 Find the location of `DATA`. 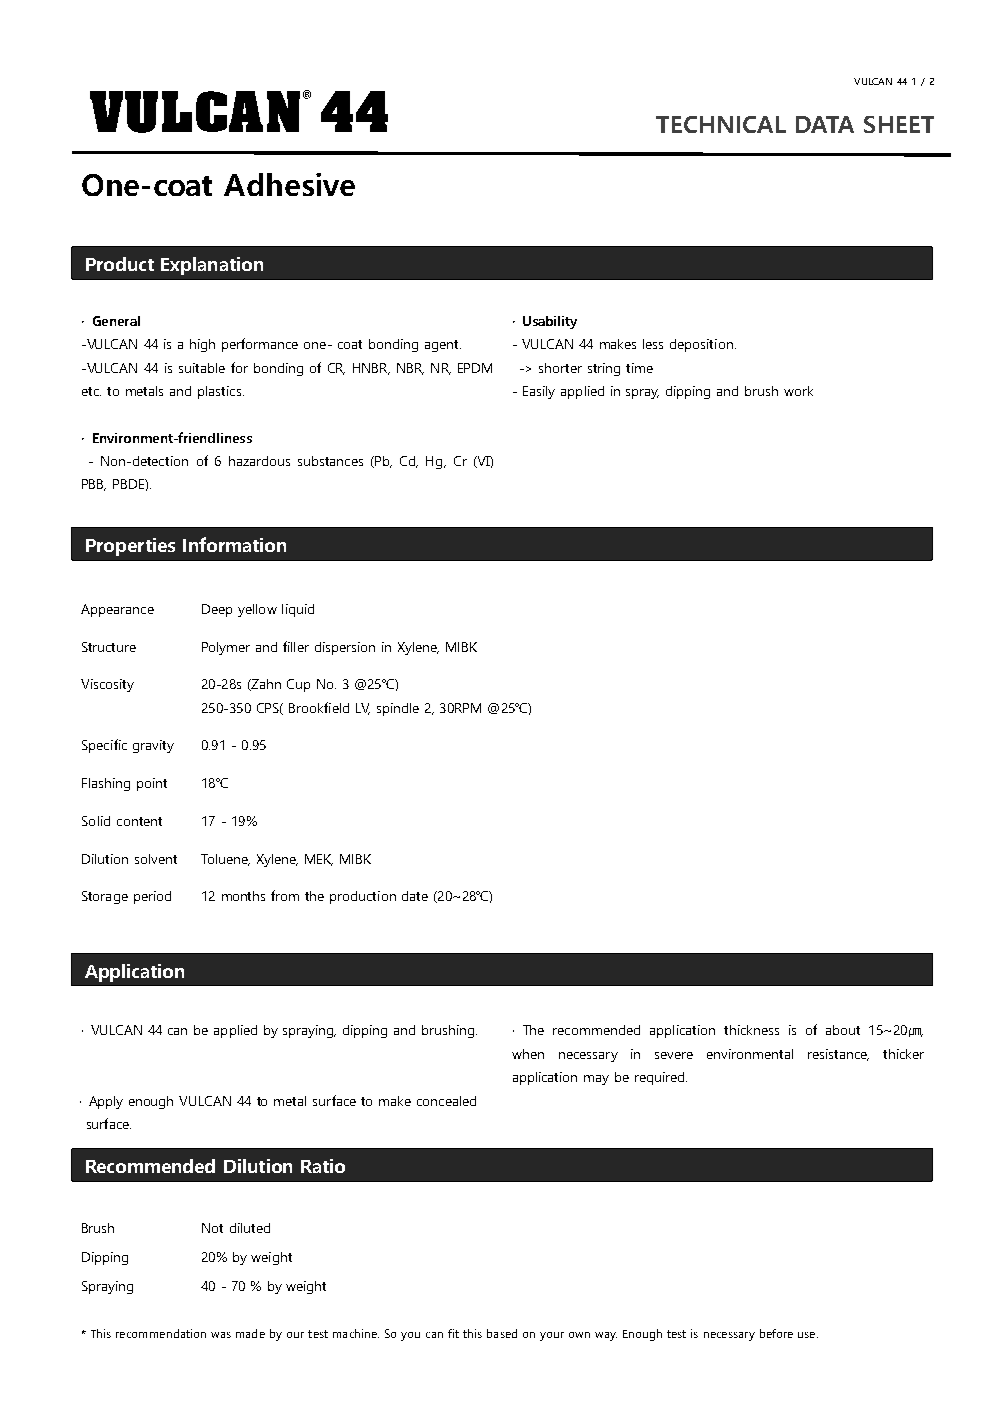

DATA is located at coordinates (825, 124).
